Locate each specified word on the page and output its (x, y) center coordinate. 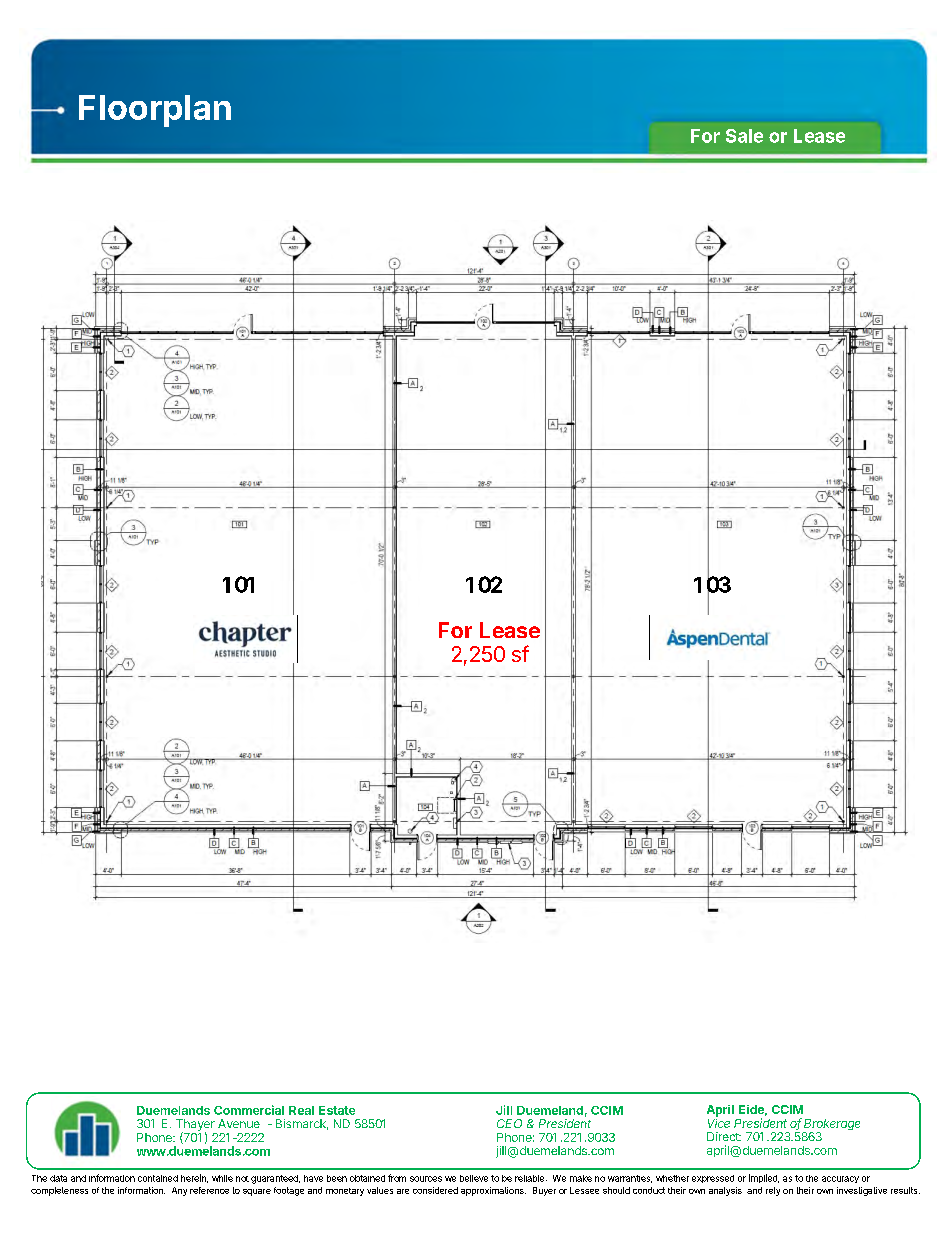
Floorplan (155, 111)
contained (158, 1178)
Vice (719, 1122)
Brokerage (831, 1126)
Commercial (249, 1110)
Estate (337, 1110)
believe (474, 1178)
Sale (744, 136)
